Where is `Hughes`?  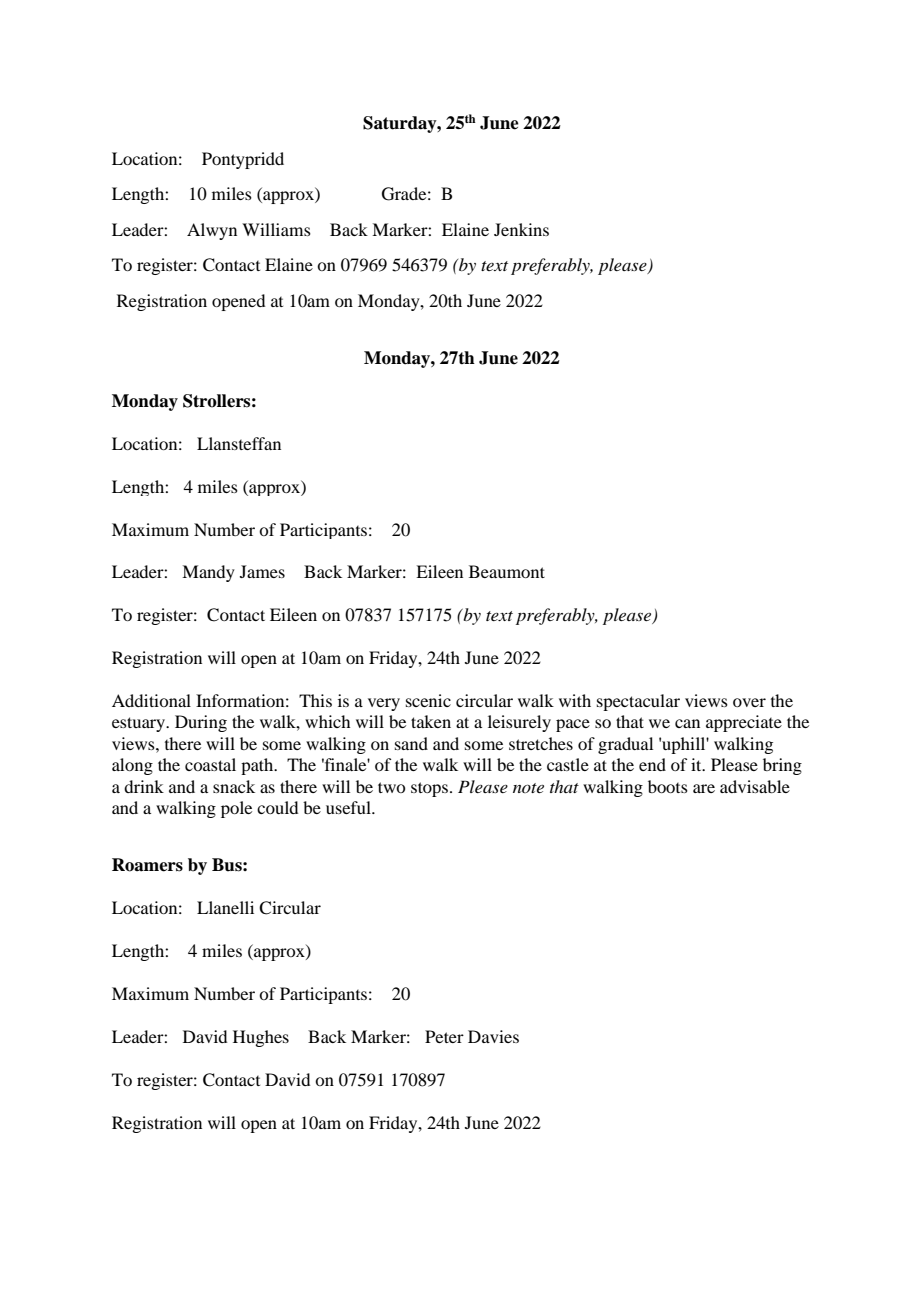 Hughes is located at coordinates (261, 1038).
